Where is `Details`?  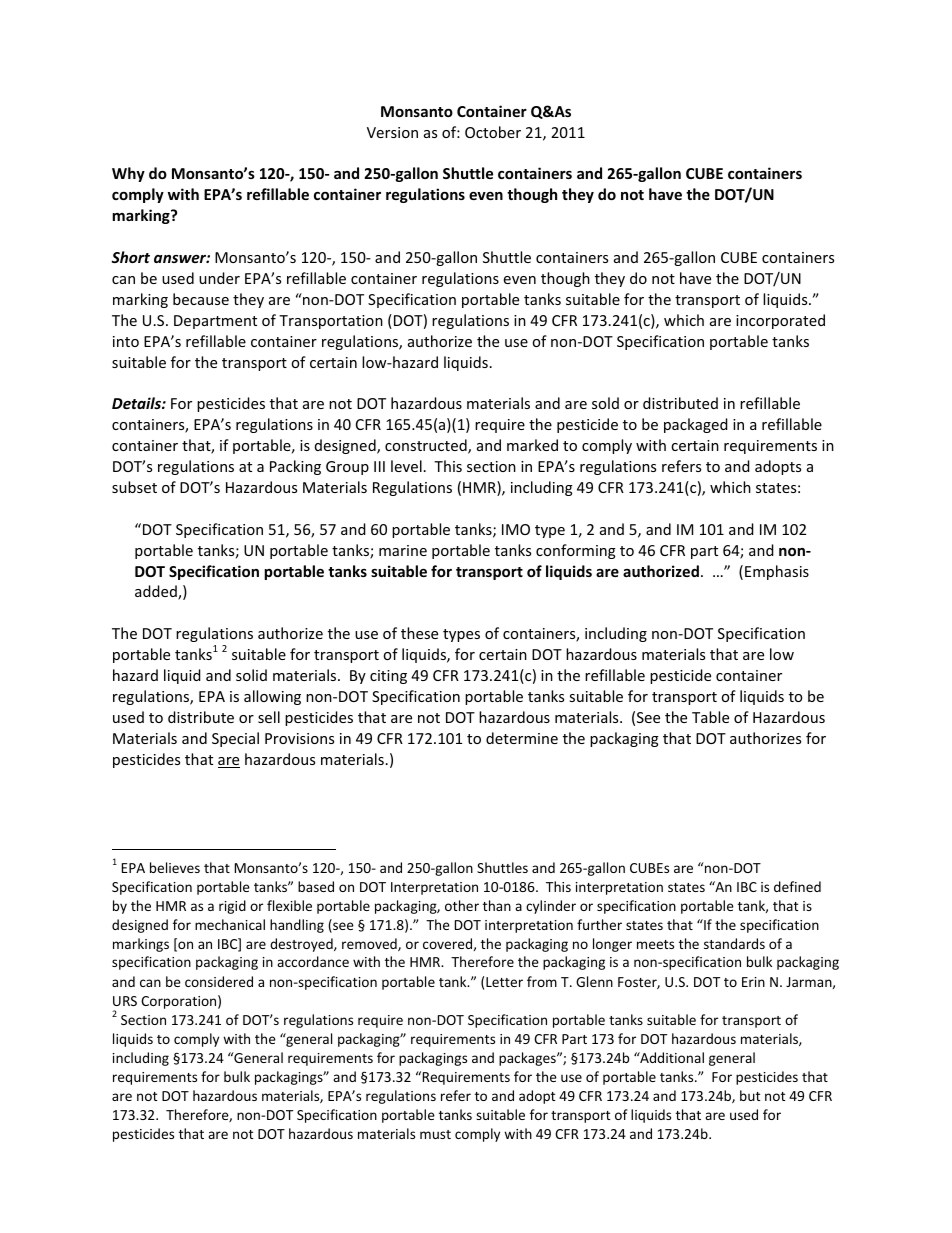 Details is located at coordinates (137, 403).
